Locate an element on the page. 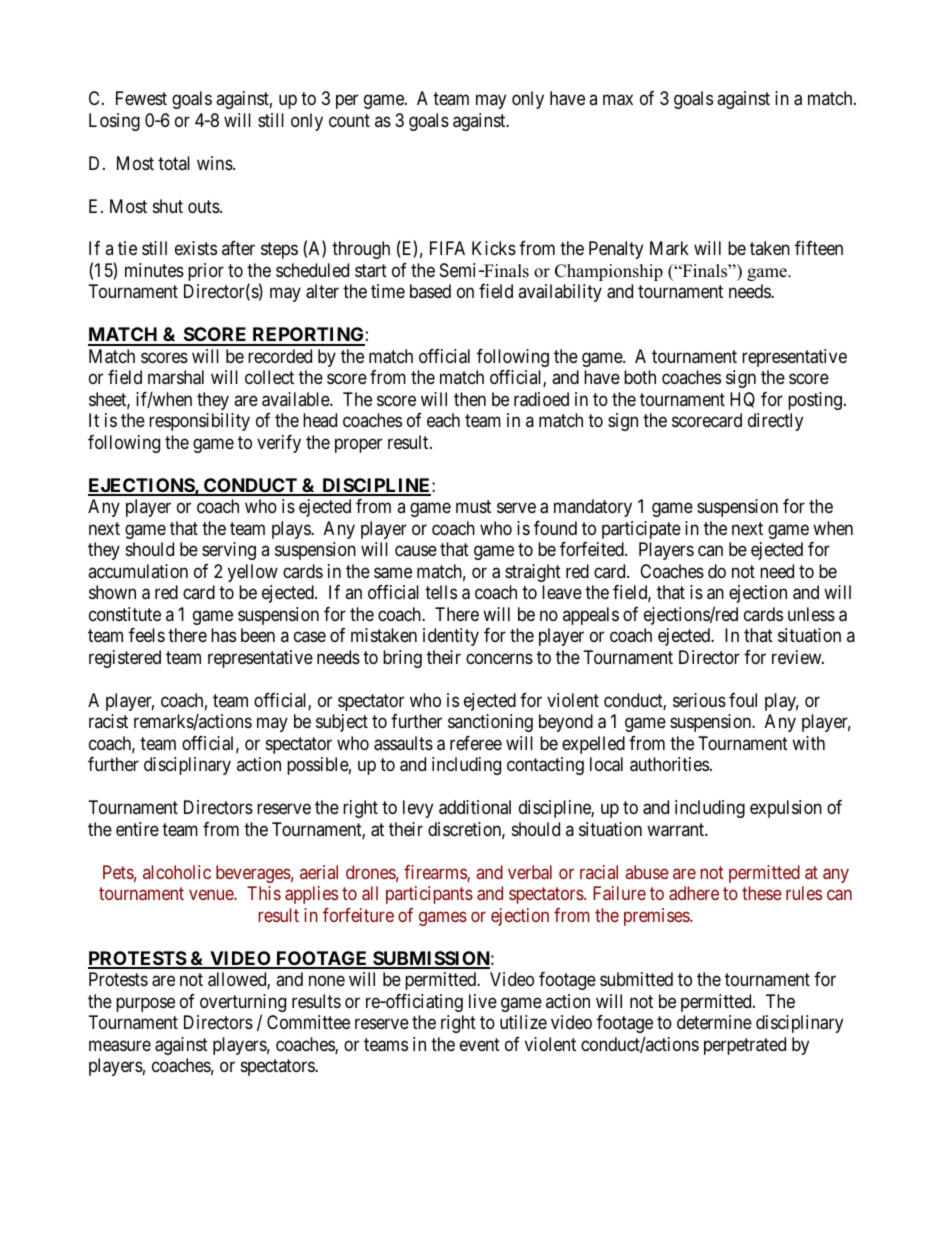 Image resolution: width=952 pixels, height=1233 pixels. responsibility is located at coordinates (199, 422).
